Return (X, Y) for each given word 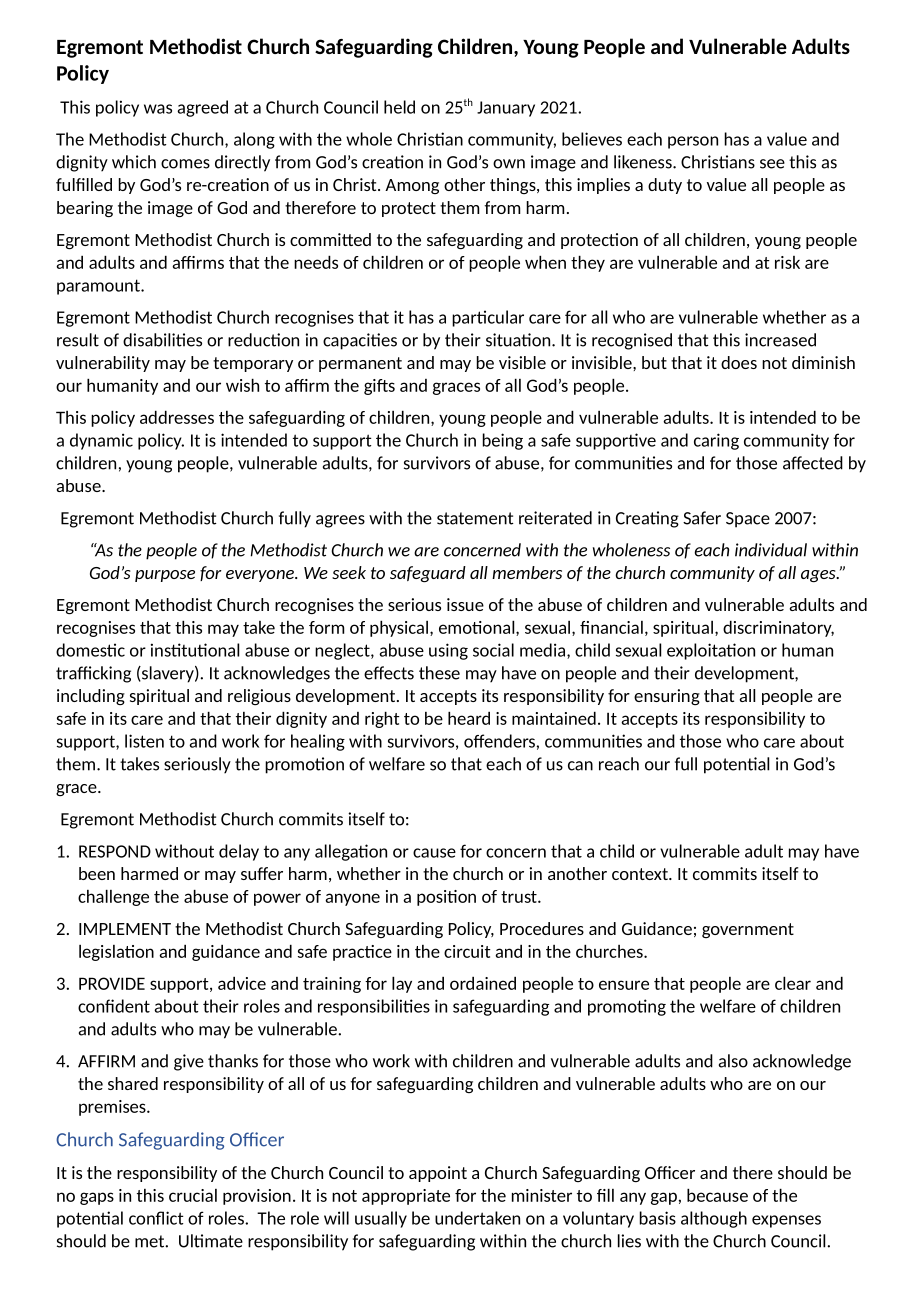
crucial (193, 1195)
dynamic (101, 441)
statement (475, 518)
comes (185, 164)
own (509, 164)
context (641, 874)
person (693, 142)
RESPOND (115, 851)
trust (520, 897)
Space (748, 520)
